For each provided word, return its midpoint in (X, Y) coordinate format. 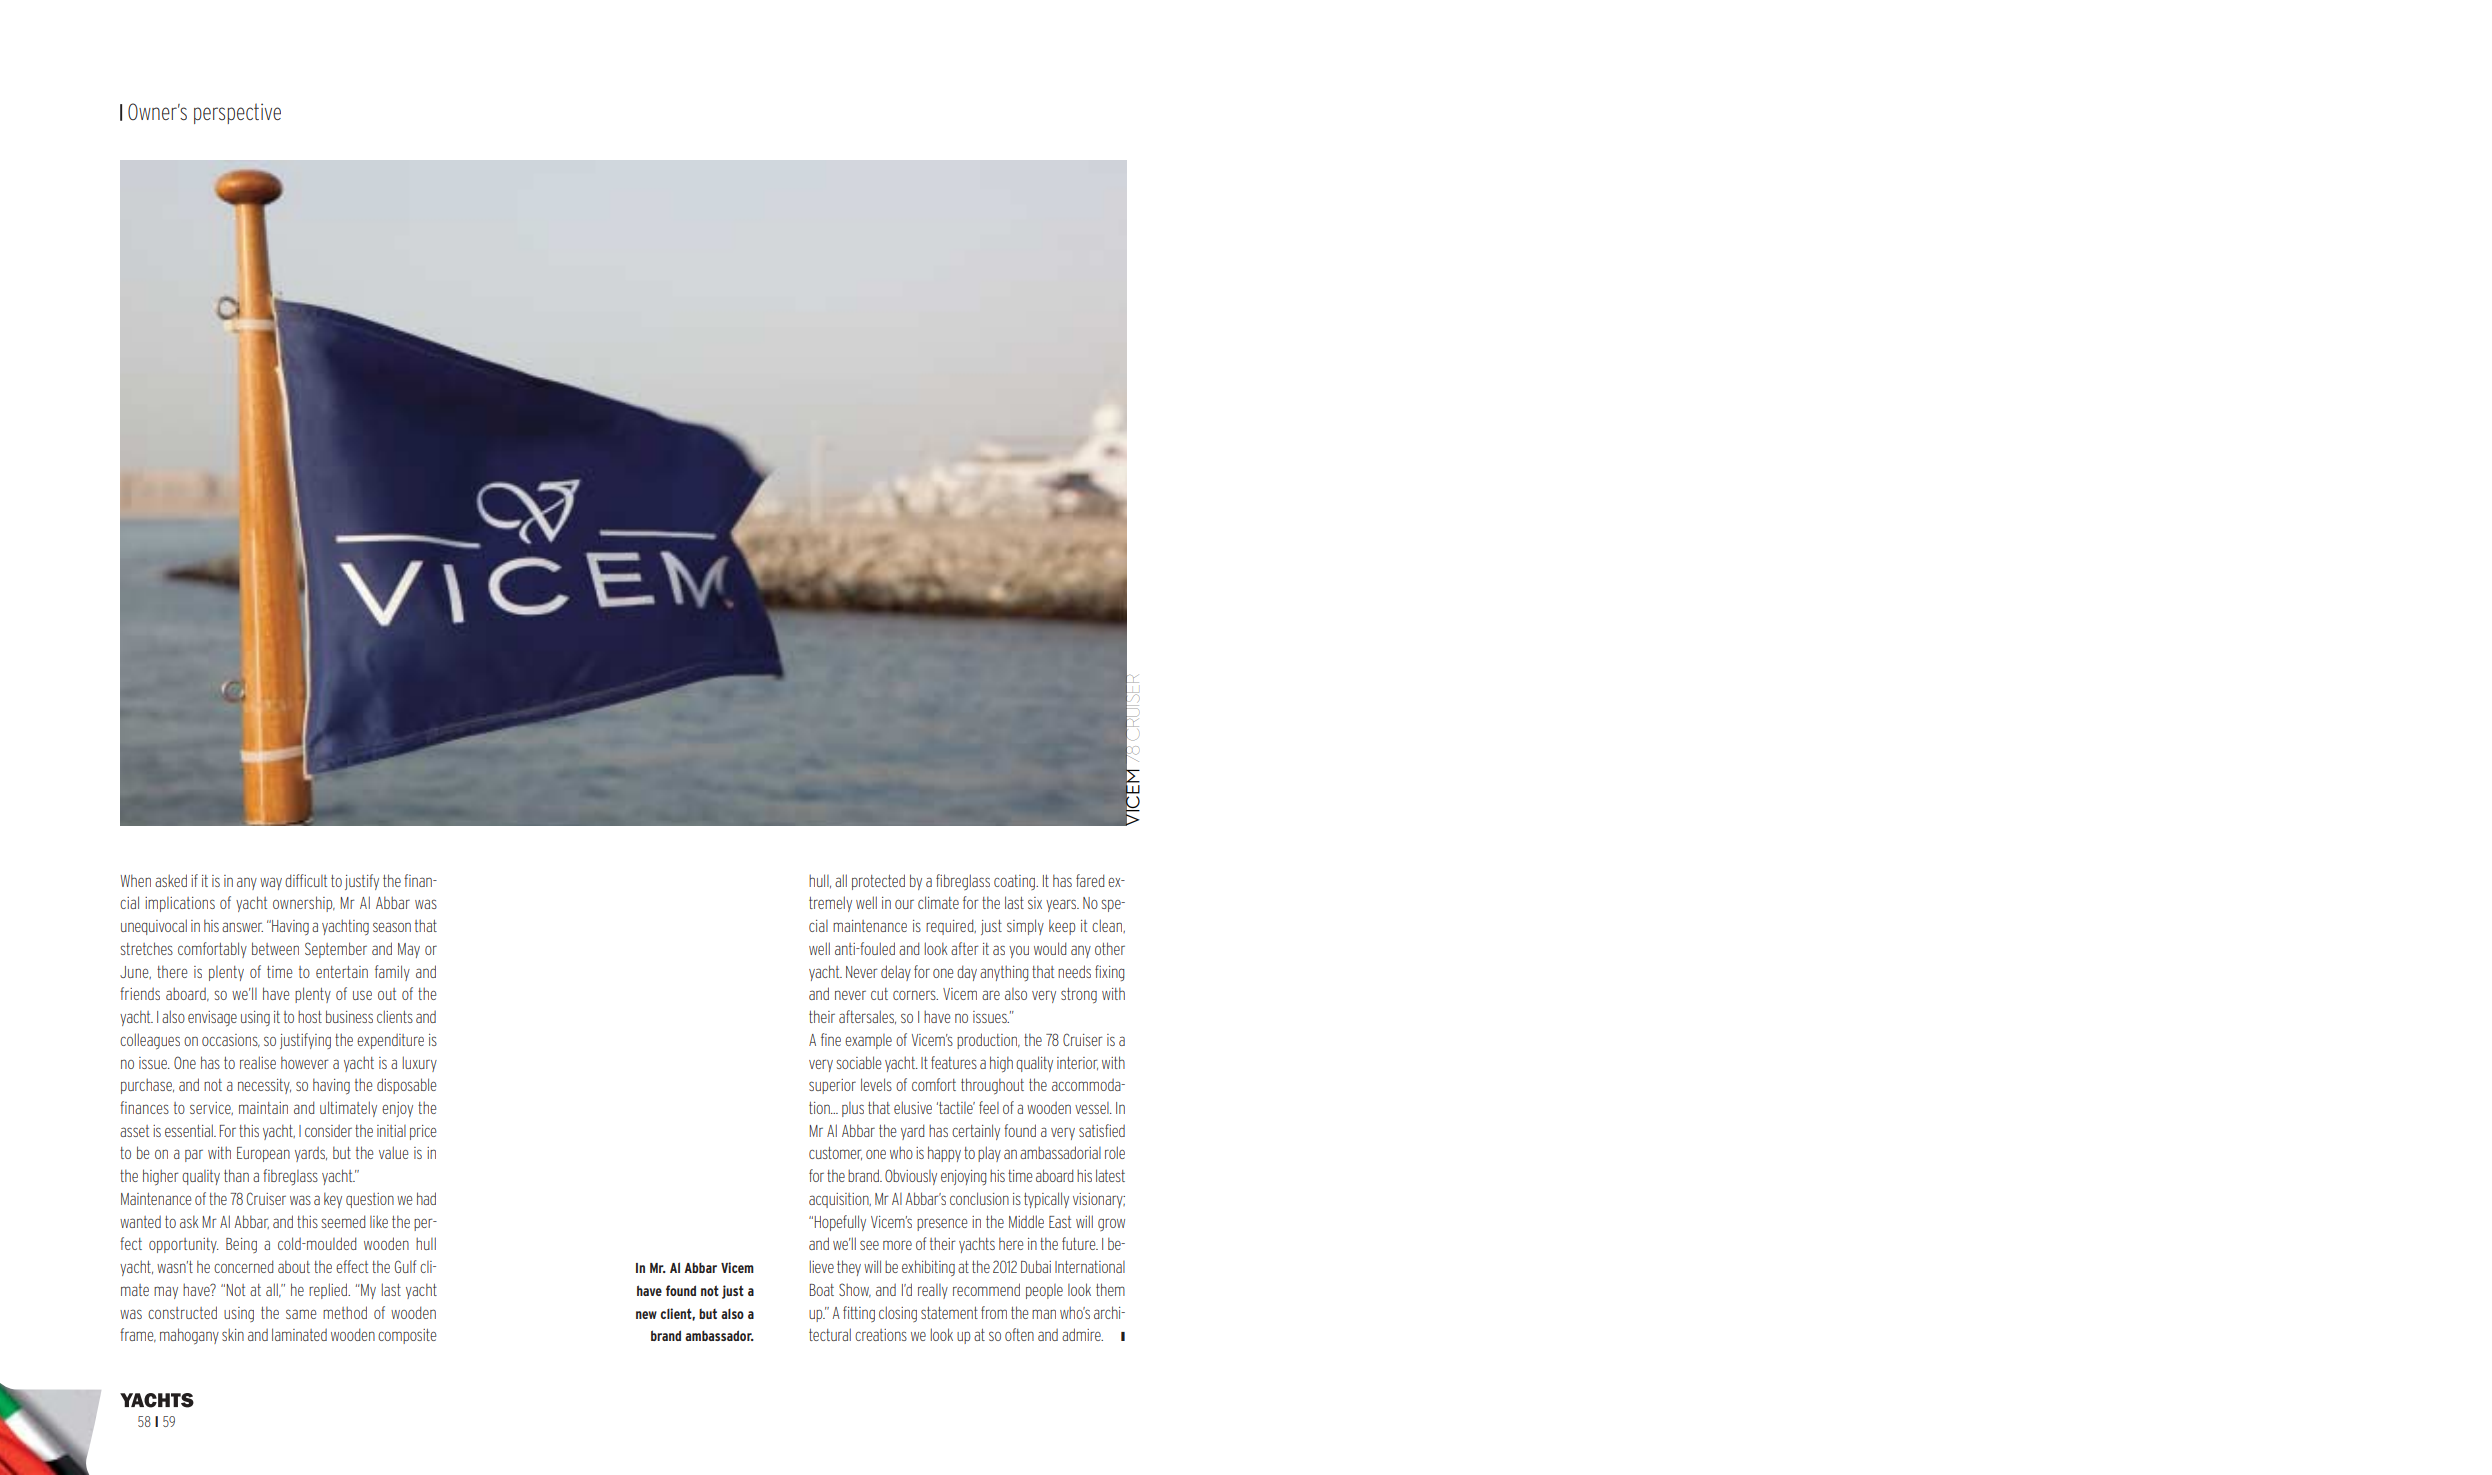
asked (171, 880)
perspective (237, 113)
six (1035, 903)
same (301, 1314)
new (646, 1315)
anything (1004, 973)
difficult (306, 880)
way (271, 883)
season (392, 927)
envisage (212, 1019)
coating (1016, 882)
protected (878, 882)
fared (1090, 880)
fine (831, 1039)
